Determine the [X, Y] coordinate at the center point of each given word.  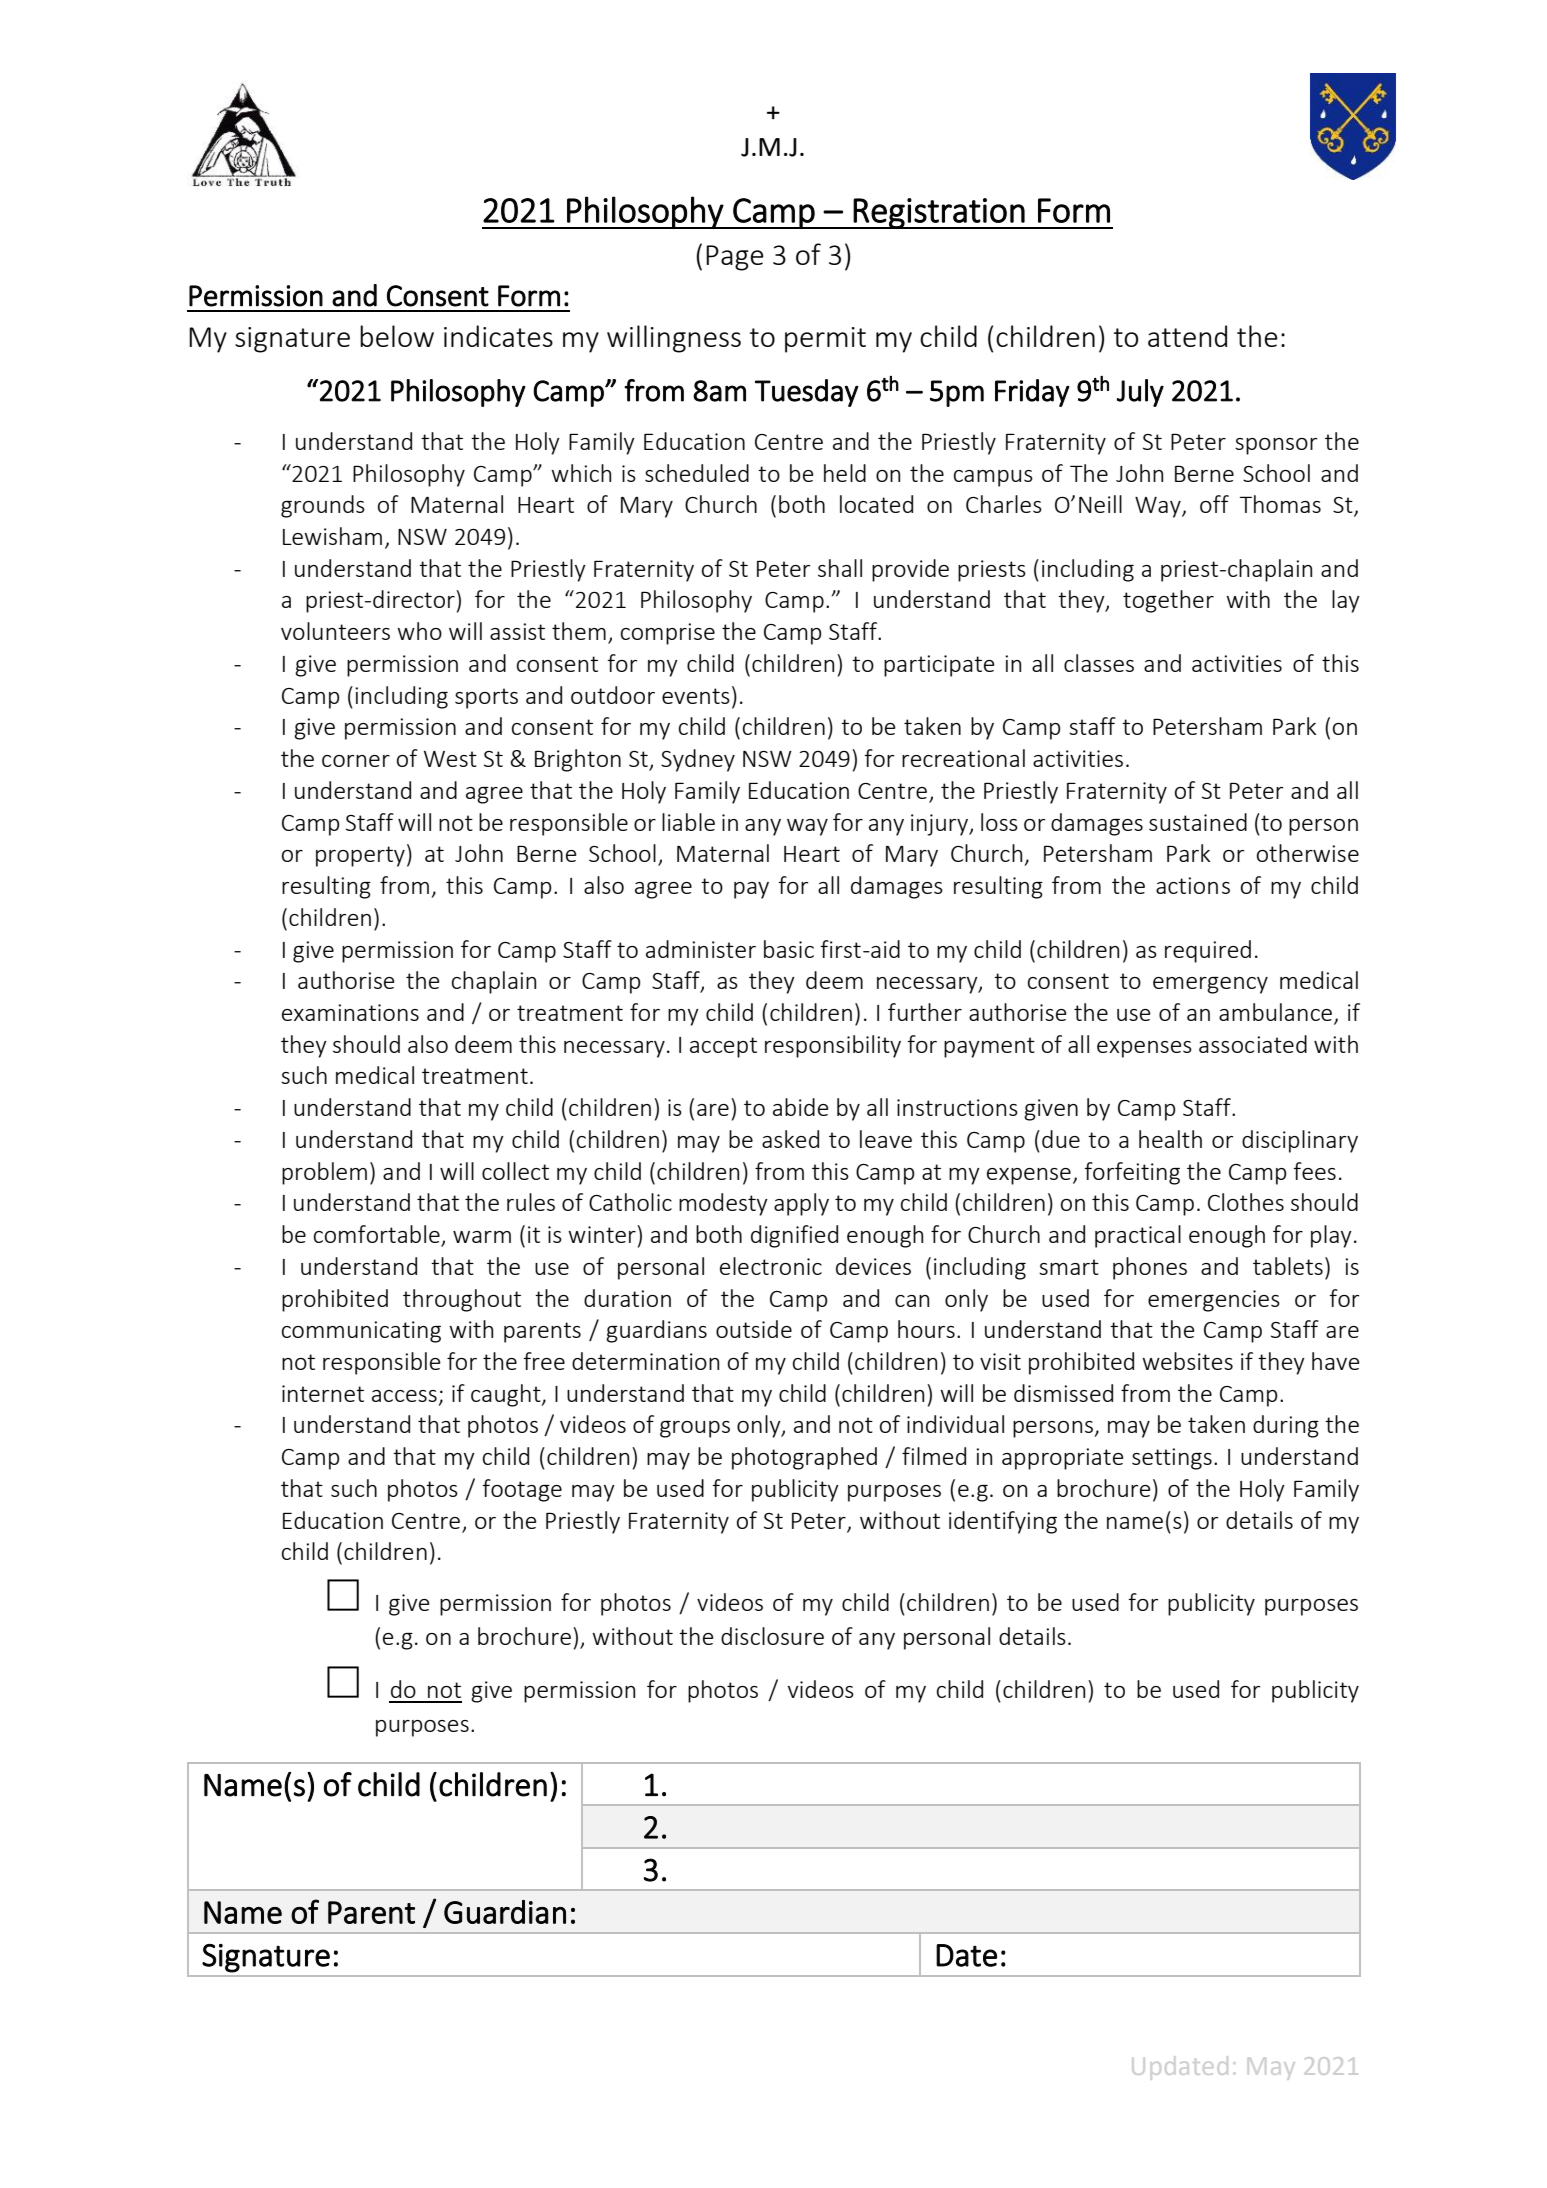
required [1208, 951]
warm [482, 1237]
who [419, 631]
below [397, 336]
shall [840, 568]
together [1168, 601]
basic [789, 949]
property [360, 856]
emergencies [1214, 1301]
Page [735, 258]
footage [522, 1490]
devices [873, 1266]
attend [1187, 336]
